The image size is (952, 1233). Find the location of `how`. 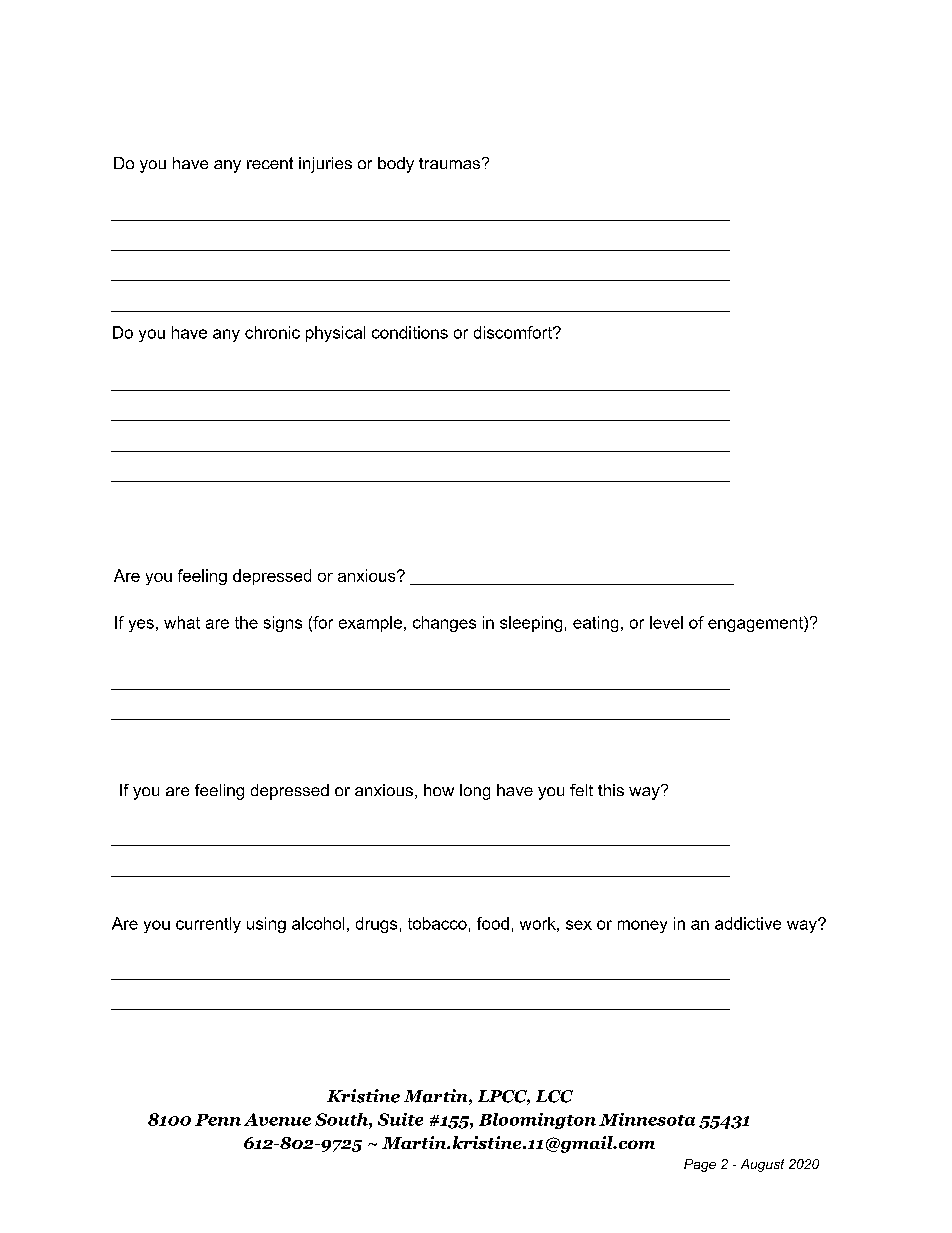

how is located at coordinates (439, 790).
